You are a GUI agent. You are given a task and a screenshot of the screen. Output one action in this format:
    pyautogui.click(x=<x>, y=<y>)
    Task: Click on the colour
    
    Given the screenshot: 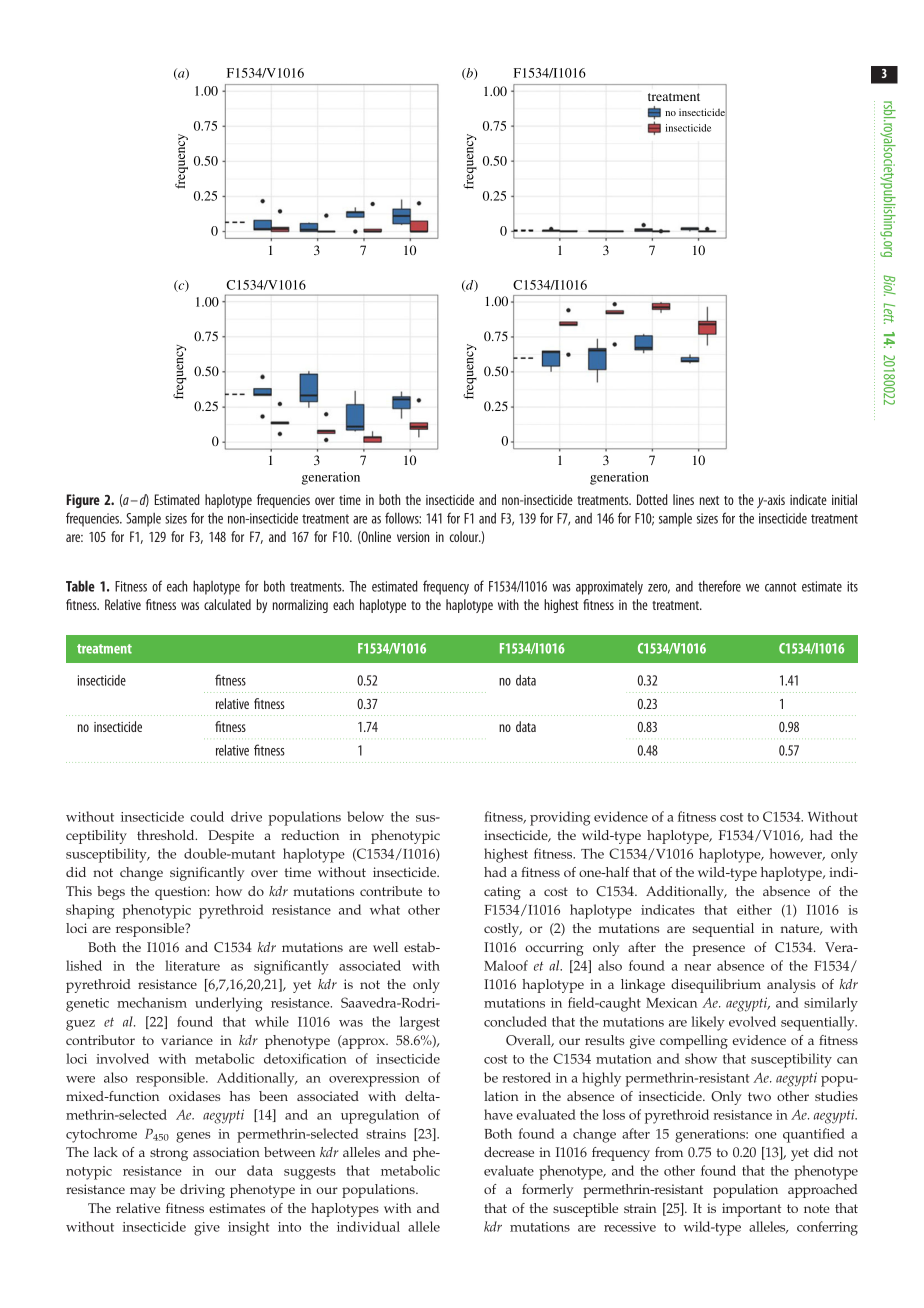 What is the action you would take?
    pyautogui.click(x=465, y=536)
